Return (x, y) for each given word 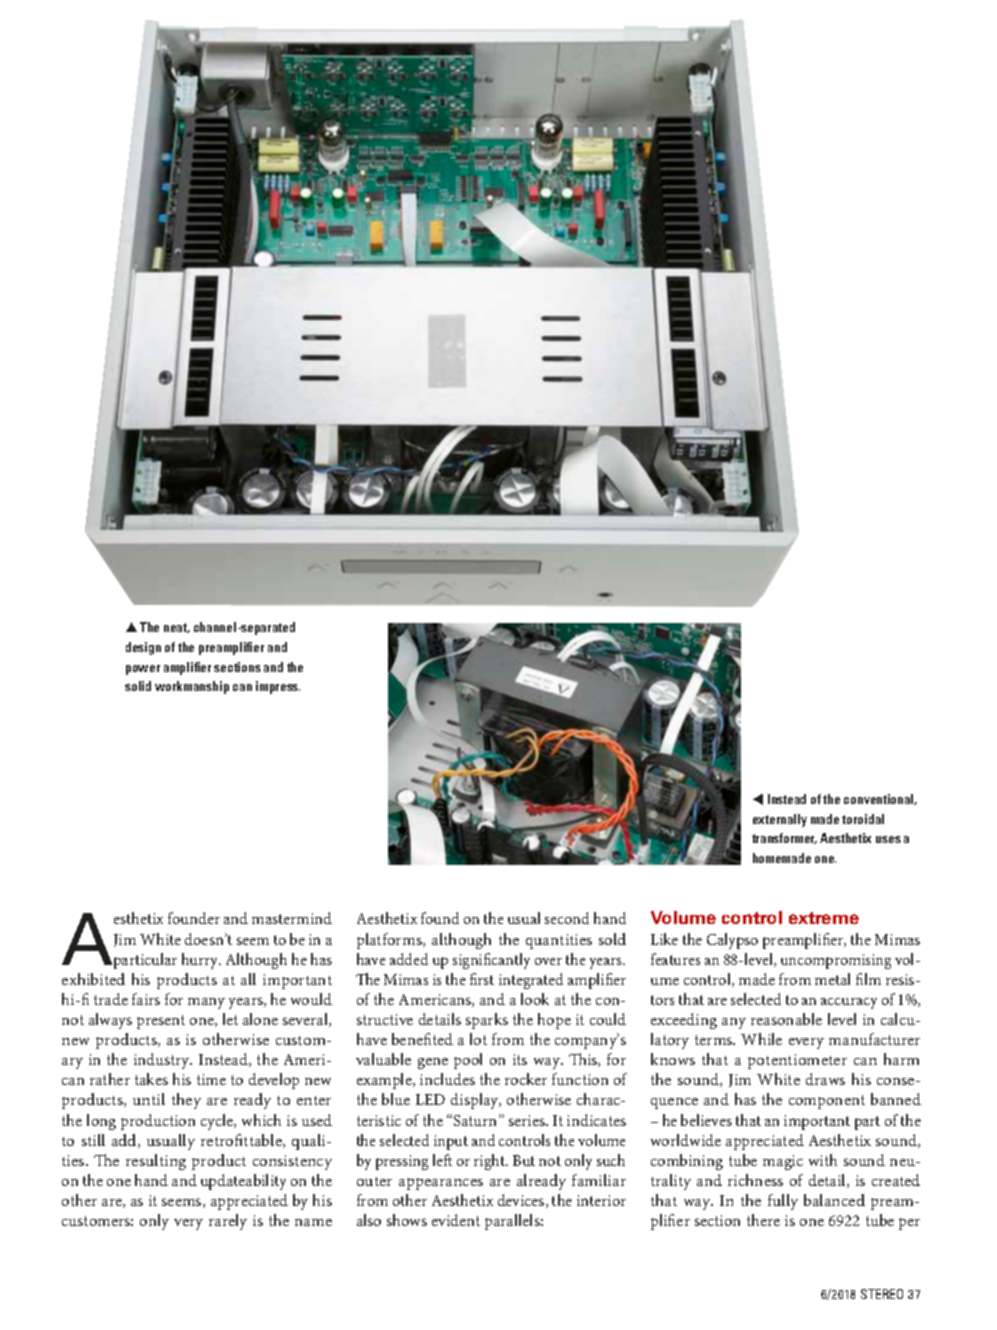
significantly (491, 961)
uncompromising (836, 961)
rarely (228, 1222)
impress (278, 687)
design (143, 648)
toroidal (863, 819)
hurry (201, 961)
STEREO (882, 1294)
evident (456, 1220)
